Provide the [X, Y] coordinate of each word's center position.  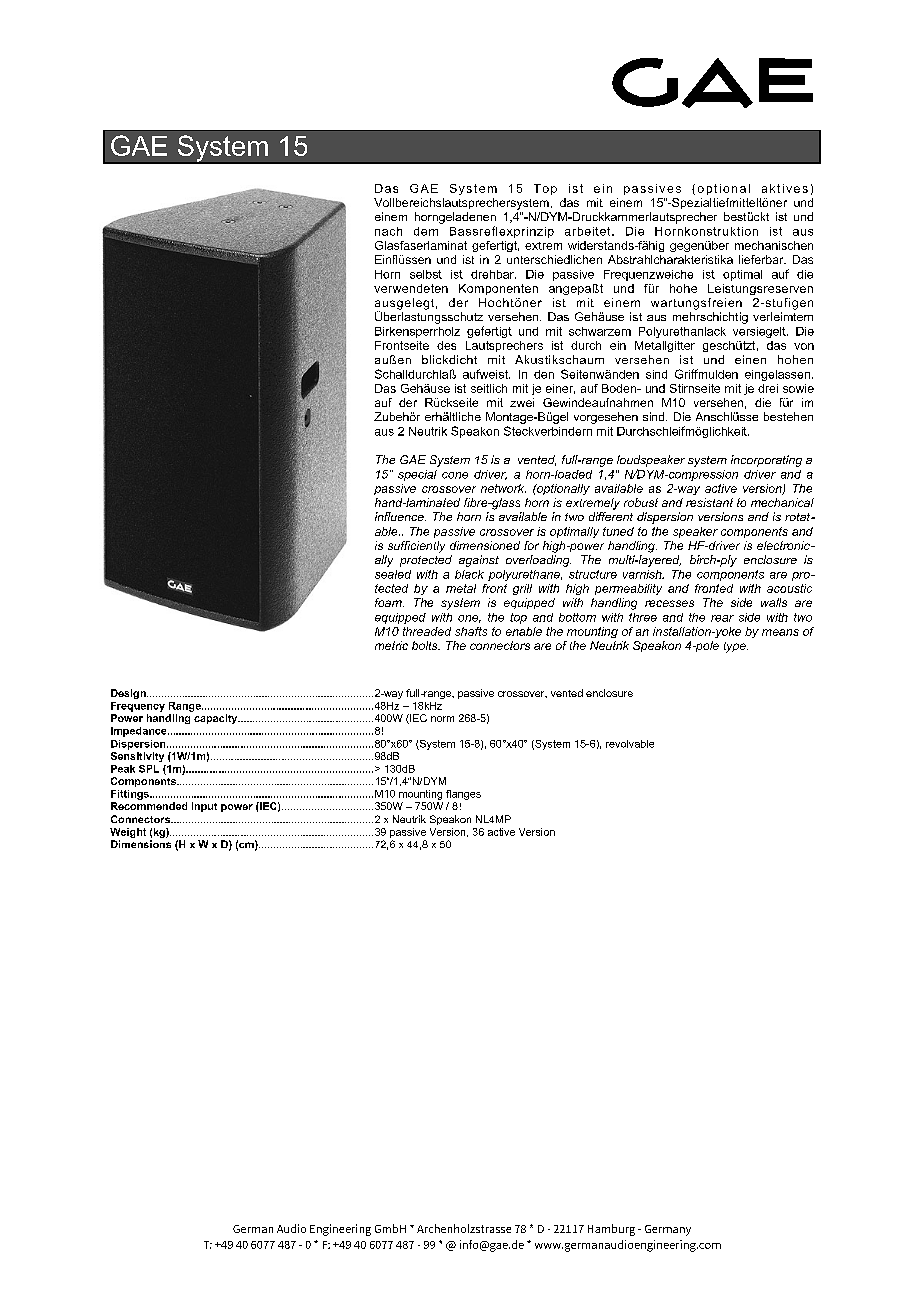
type [736, 647]
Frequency [138, 707]
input [204, 807]
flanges [463, 795]
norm [442, 719]
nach [388, 231]
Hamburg [611, 1230]
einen [750, 359]
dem [426, 231]
